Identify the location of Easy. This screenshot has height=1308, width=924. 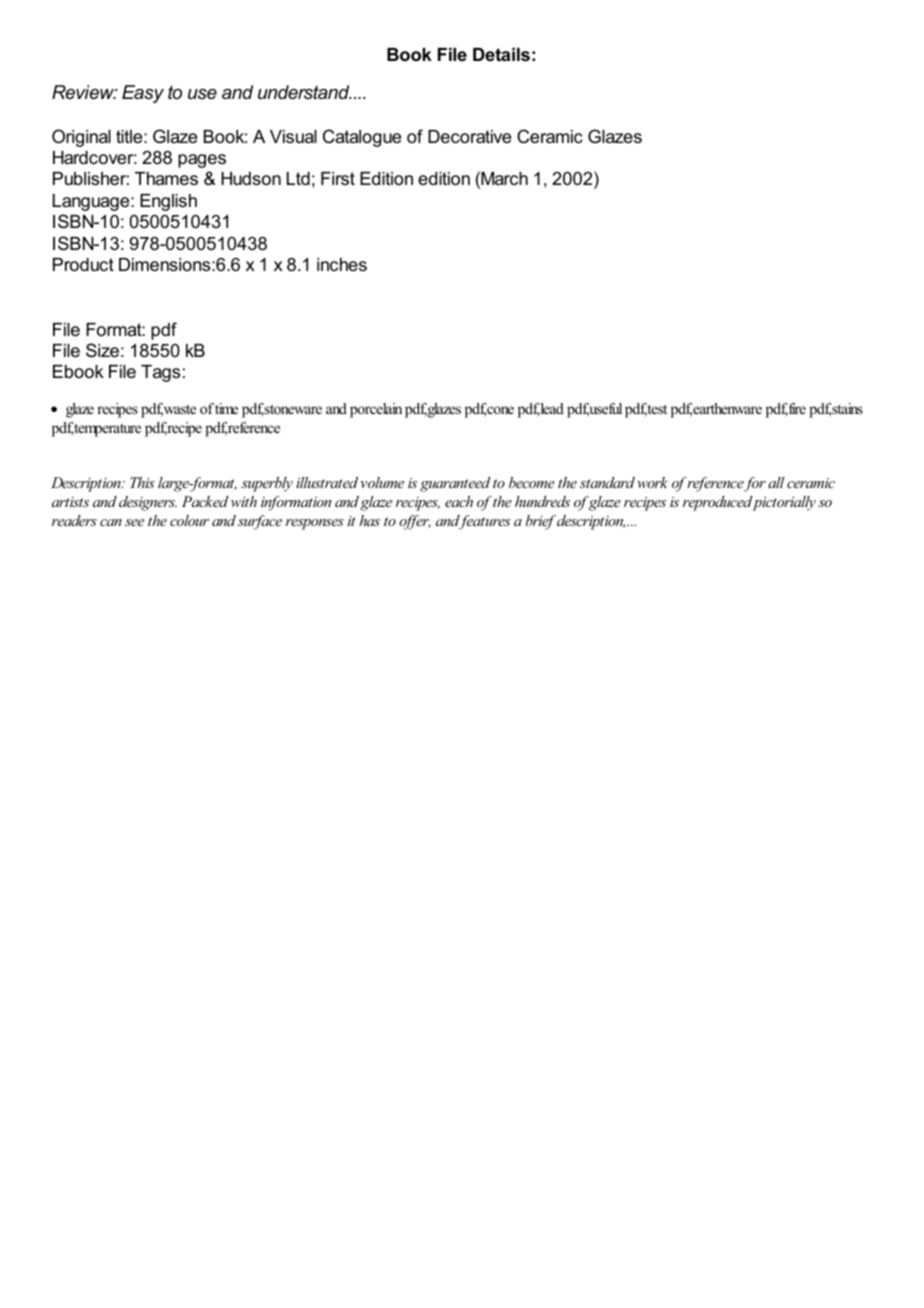
(143, 94).
